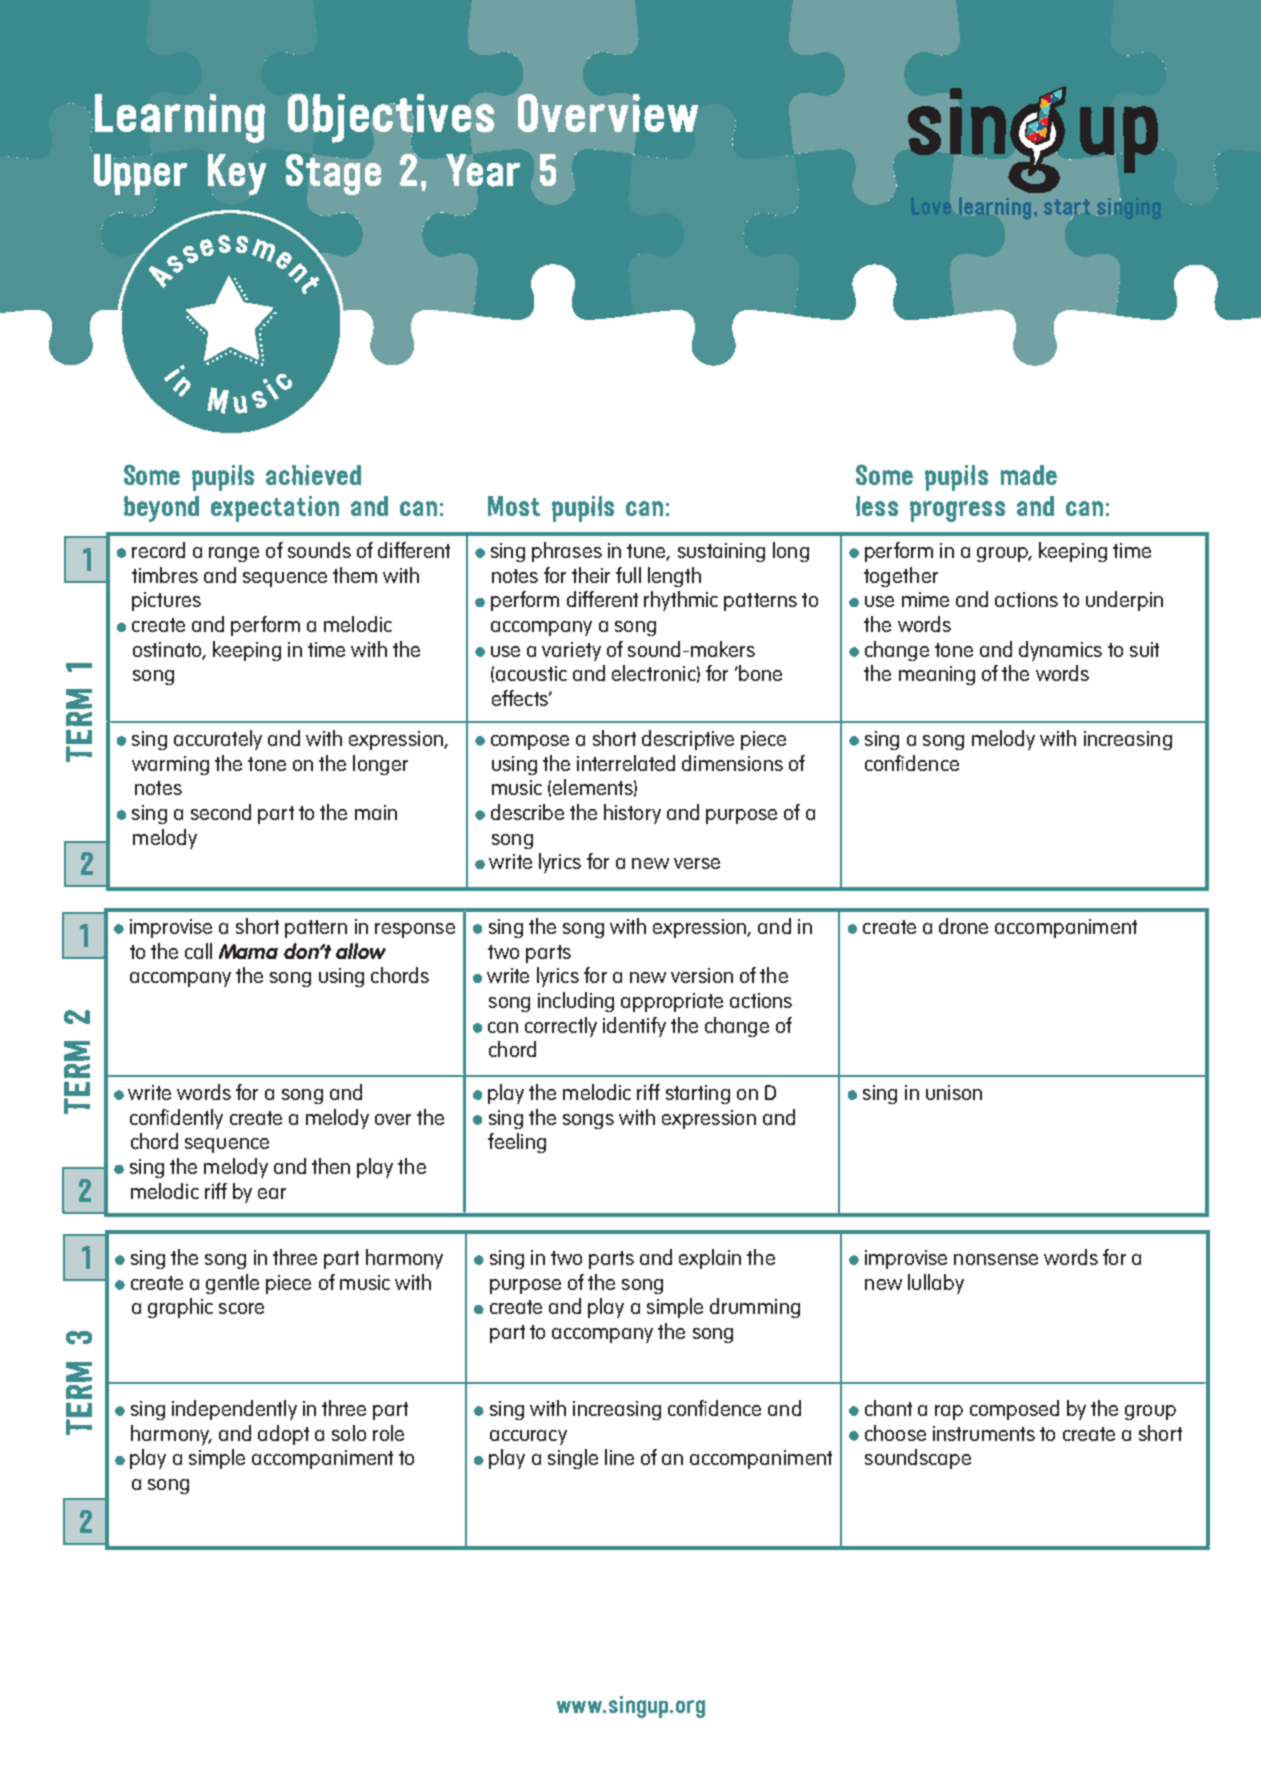 The height and width of the document is (1768, 1261). What do you see at coordinates (234, 1410) in the document?
I see `independently` at bounding box center [234, 1410].
